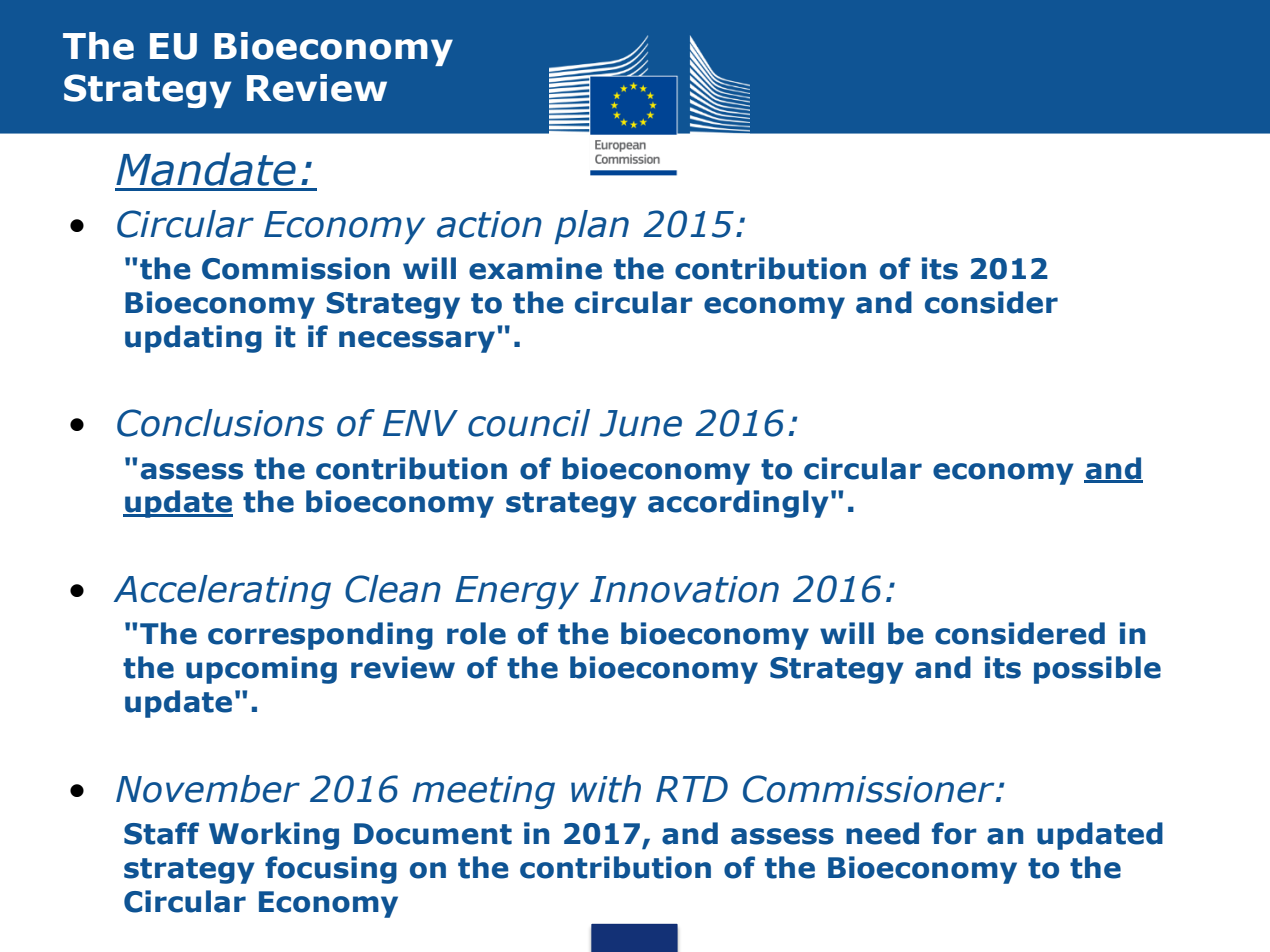  I want to click on Working, so click(274, 836).
